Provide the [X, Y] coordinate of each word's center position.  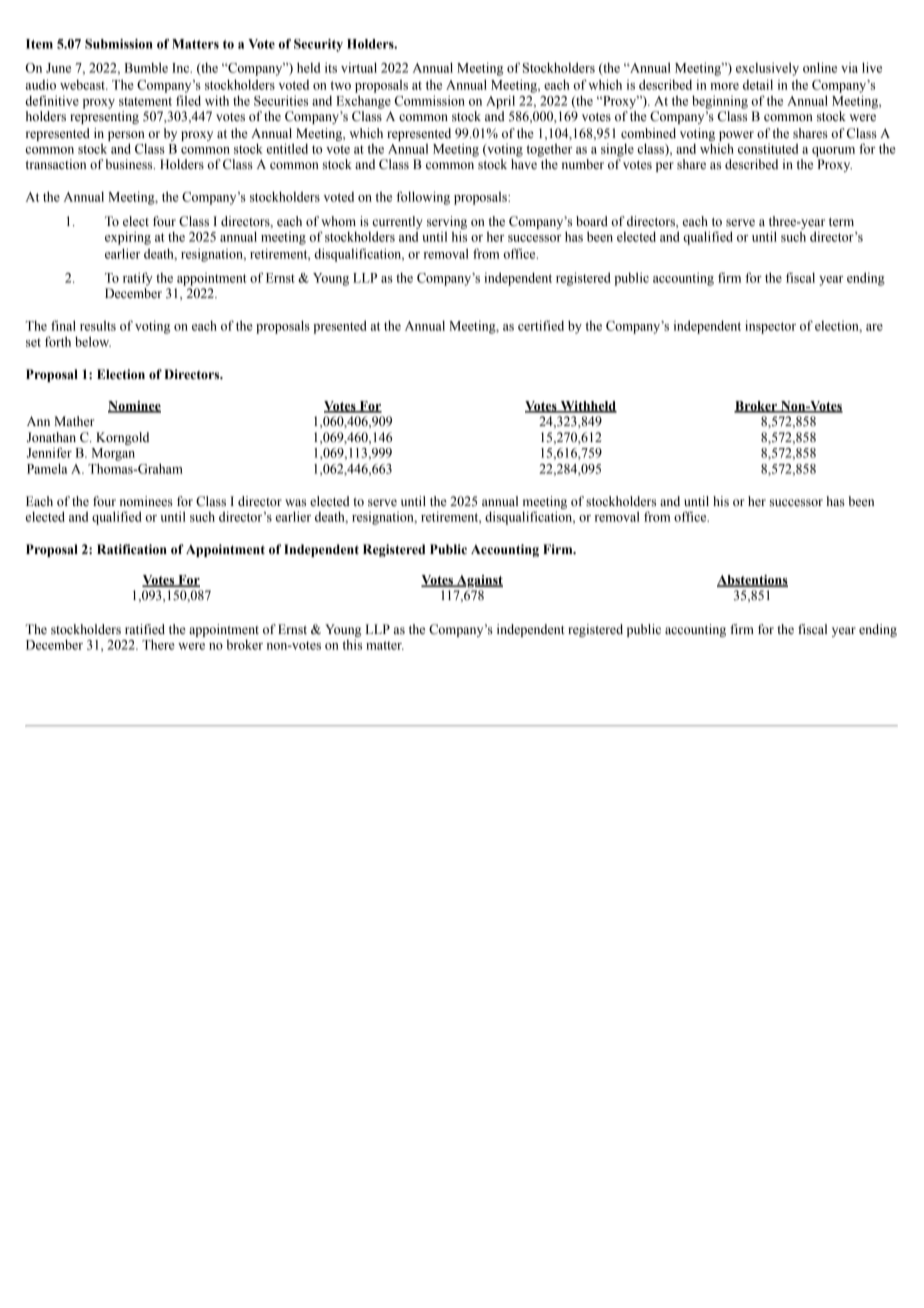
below [93, 341]
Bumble [146, 67]
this [352, 644]
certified [541, 325]
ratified [145, 629]
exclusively [767, 69]
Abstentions [752, 581]
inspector [770, 327]
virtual [359, 67]
